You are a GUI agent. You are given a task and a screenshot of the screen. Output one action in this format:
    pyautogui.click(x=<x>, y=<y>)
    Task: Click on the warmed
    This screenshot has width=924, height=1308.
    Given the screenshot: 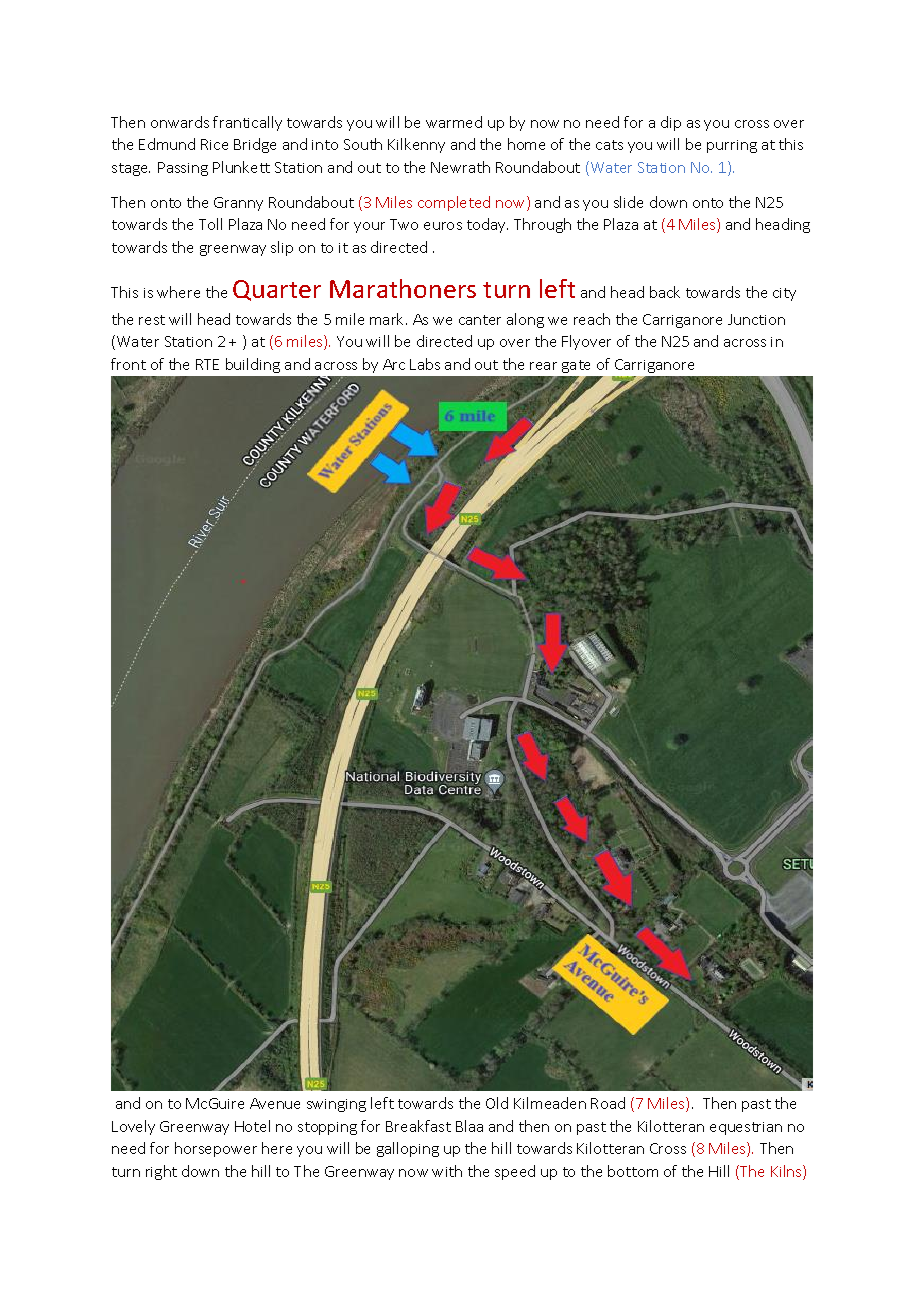 What is the action you would take?
    pyautogui.click(x=454, y=122)
